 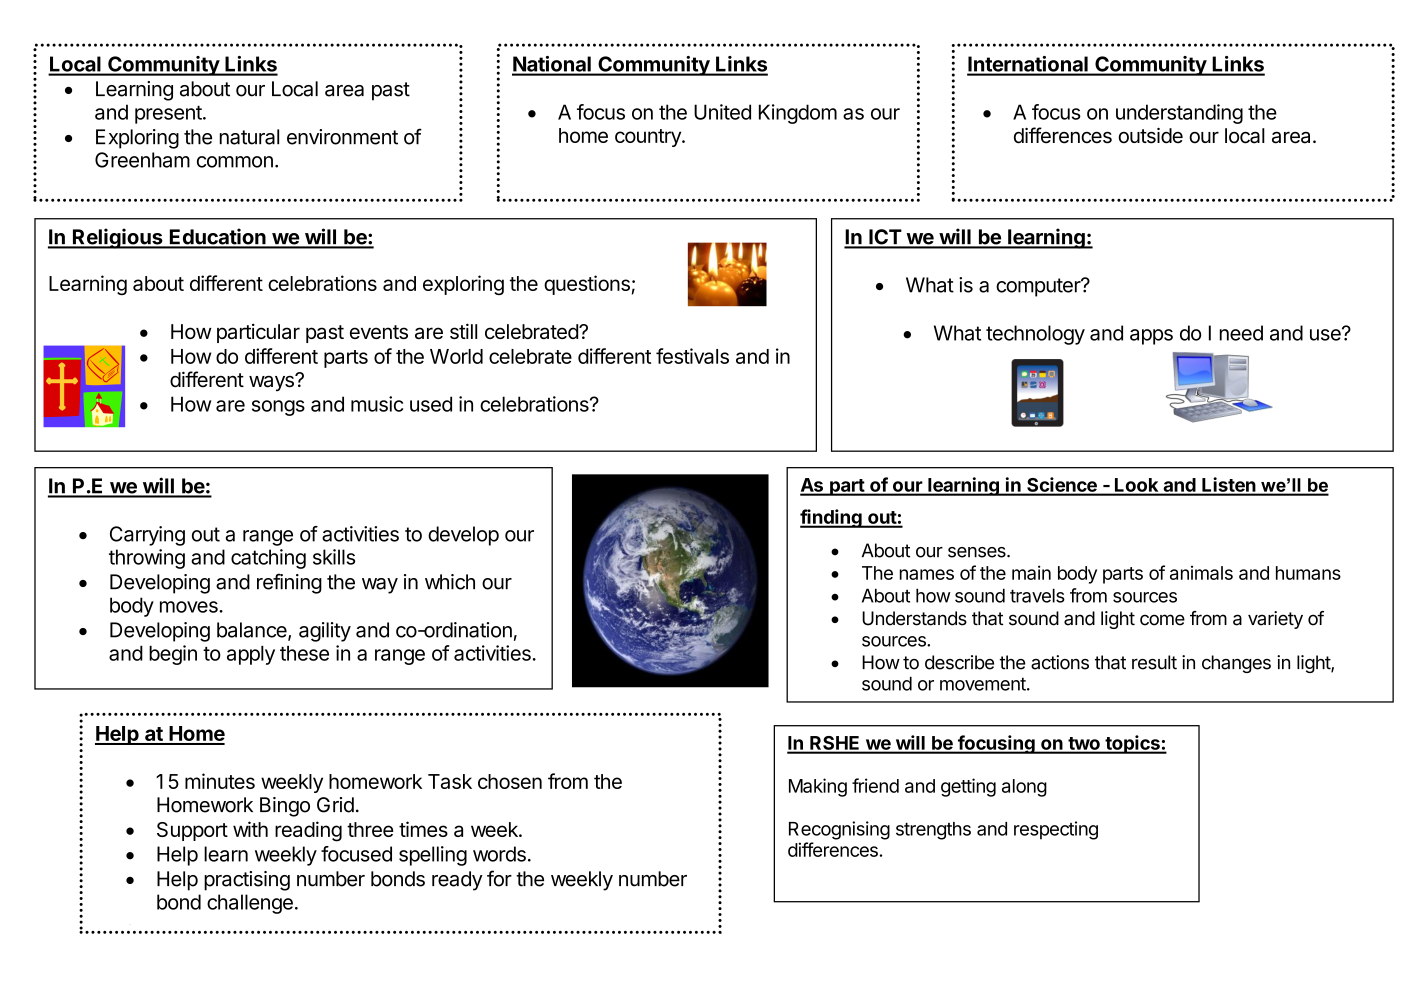 What do you see at coordinates (1150, 136) in the screenshot?
I see `outside` at bounding box center [1150, 136].
